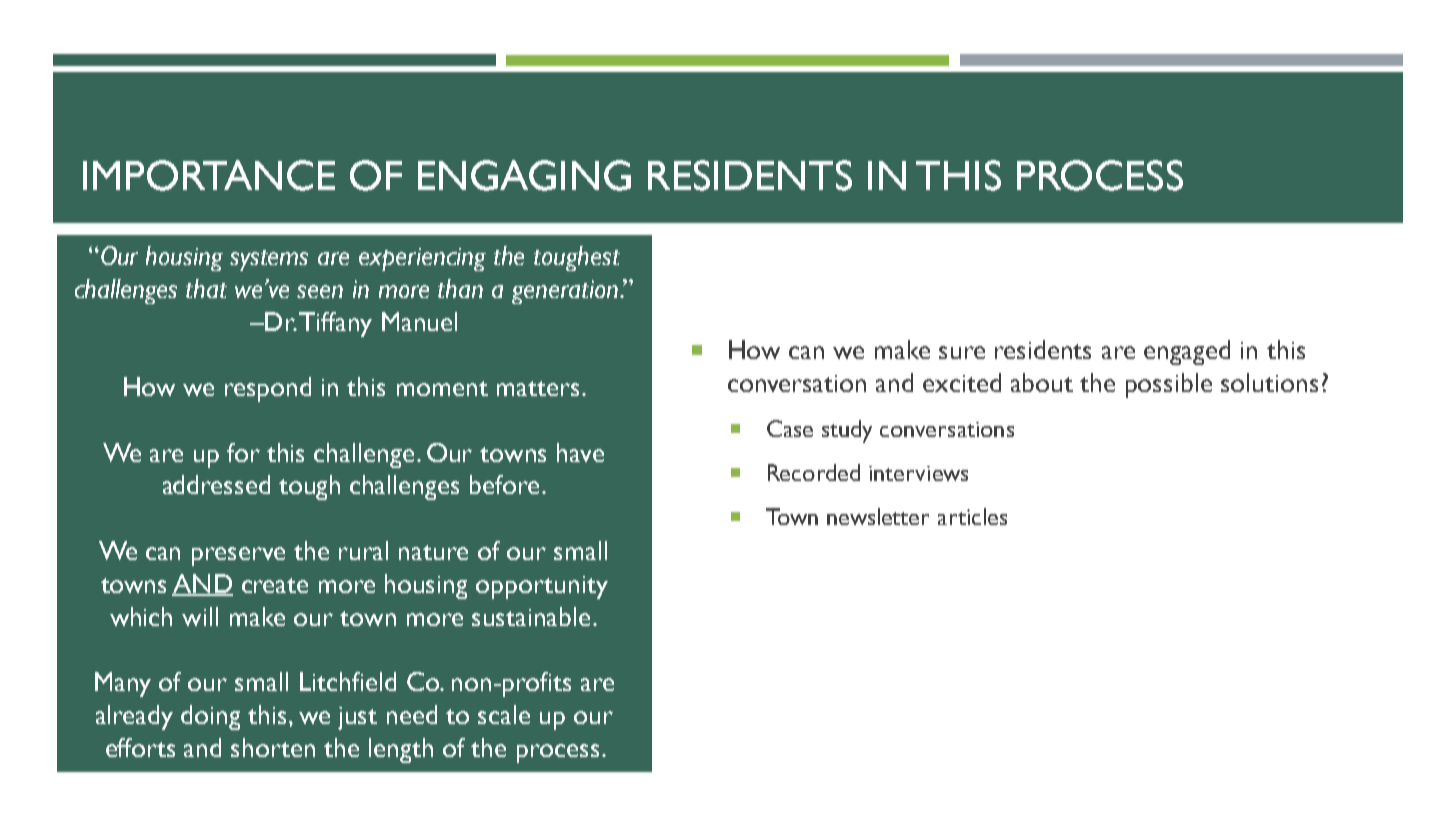 The height and width of the screenshot is (819, 1456). Describe the element at coordinates (275, 585) in the screenshot. I see `create` at that location.
